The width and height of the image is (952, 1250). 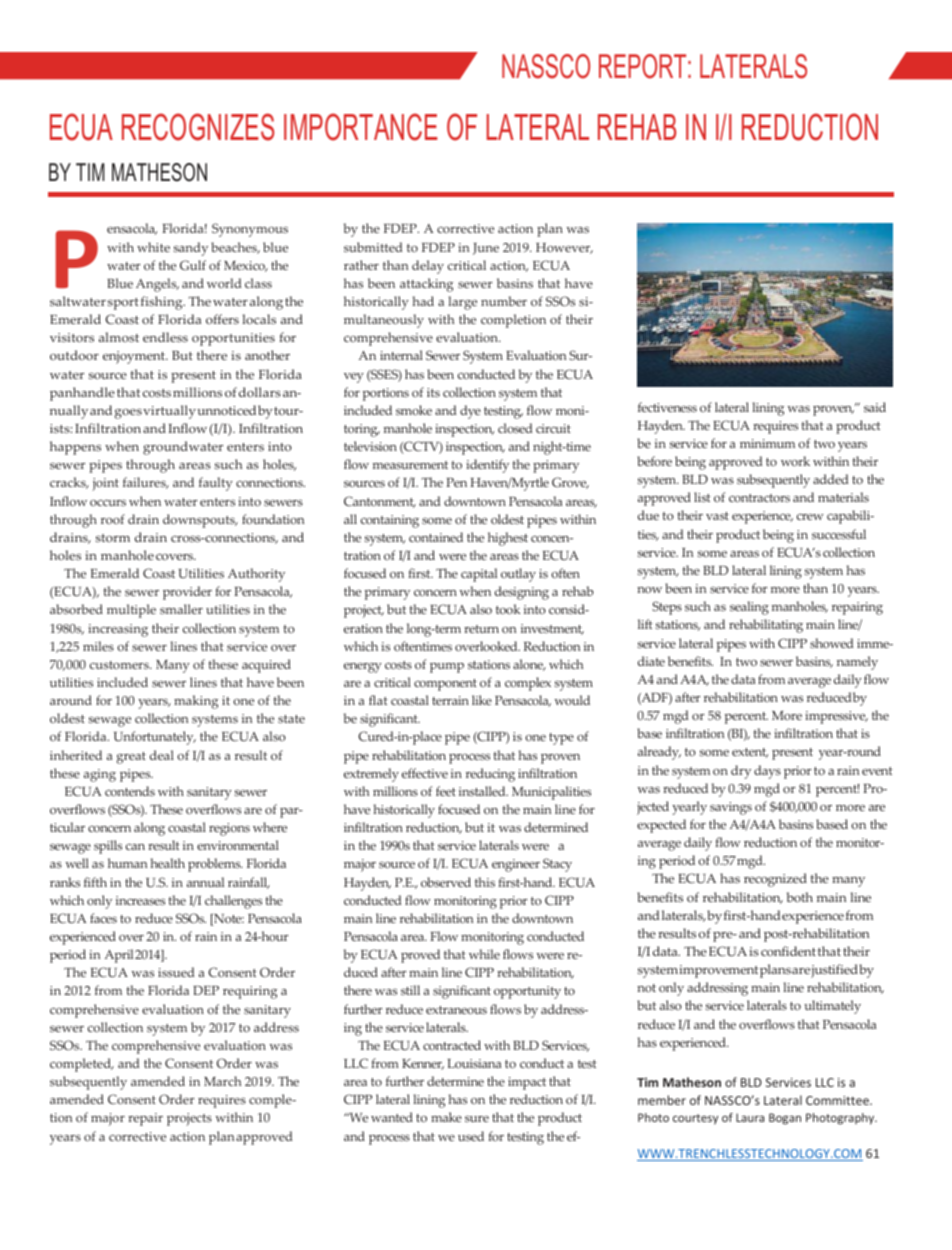 What do you see at coordinates (360, 127) in the image?
I see `IMPORTANCE` at bounding box center [360, 127].
